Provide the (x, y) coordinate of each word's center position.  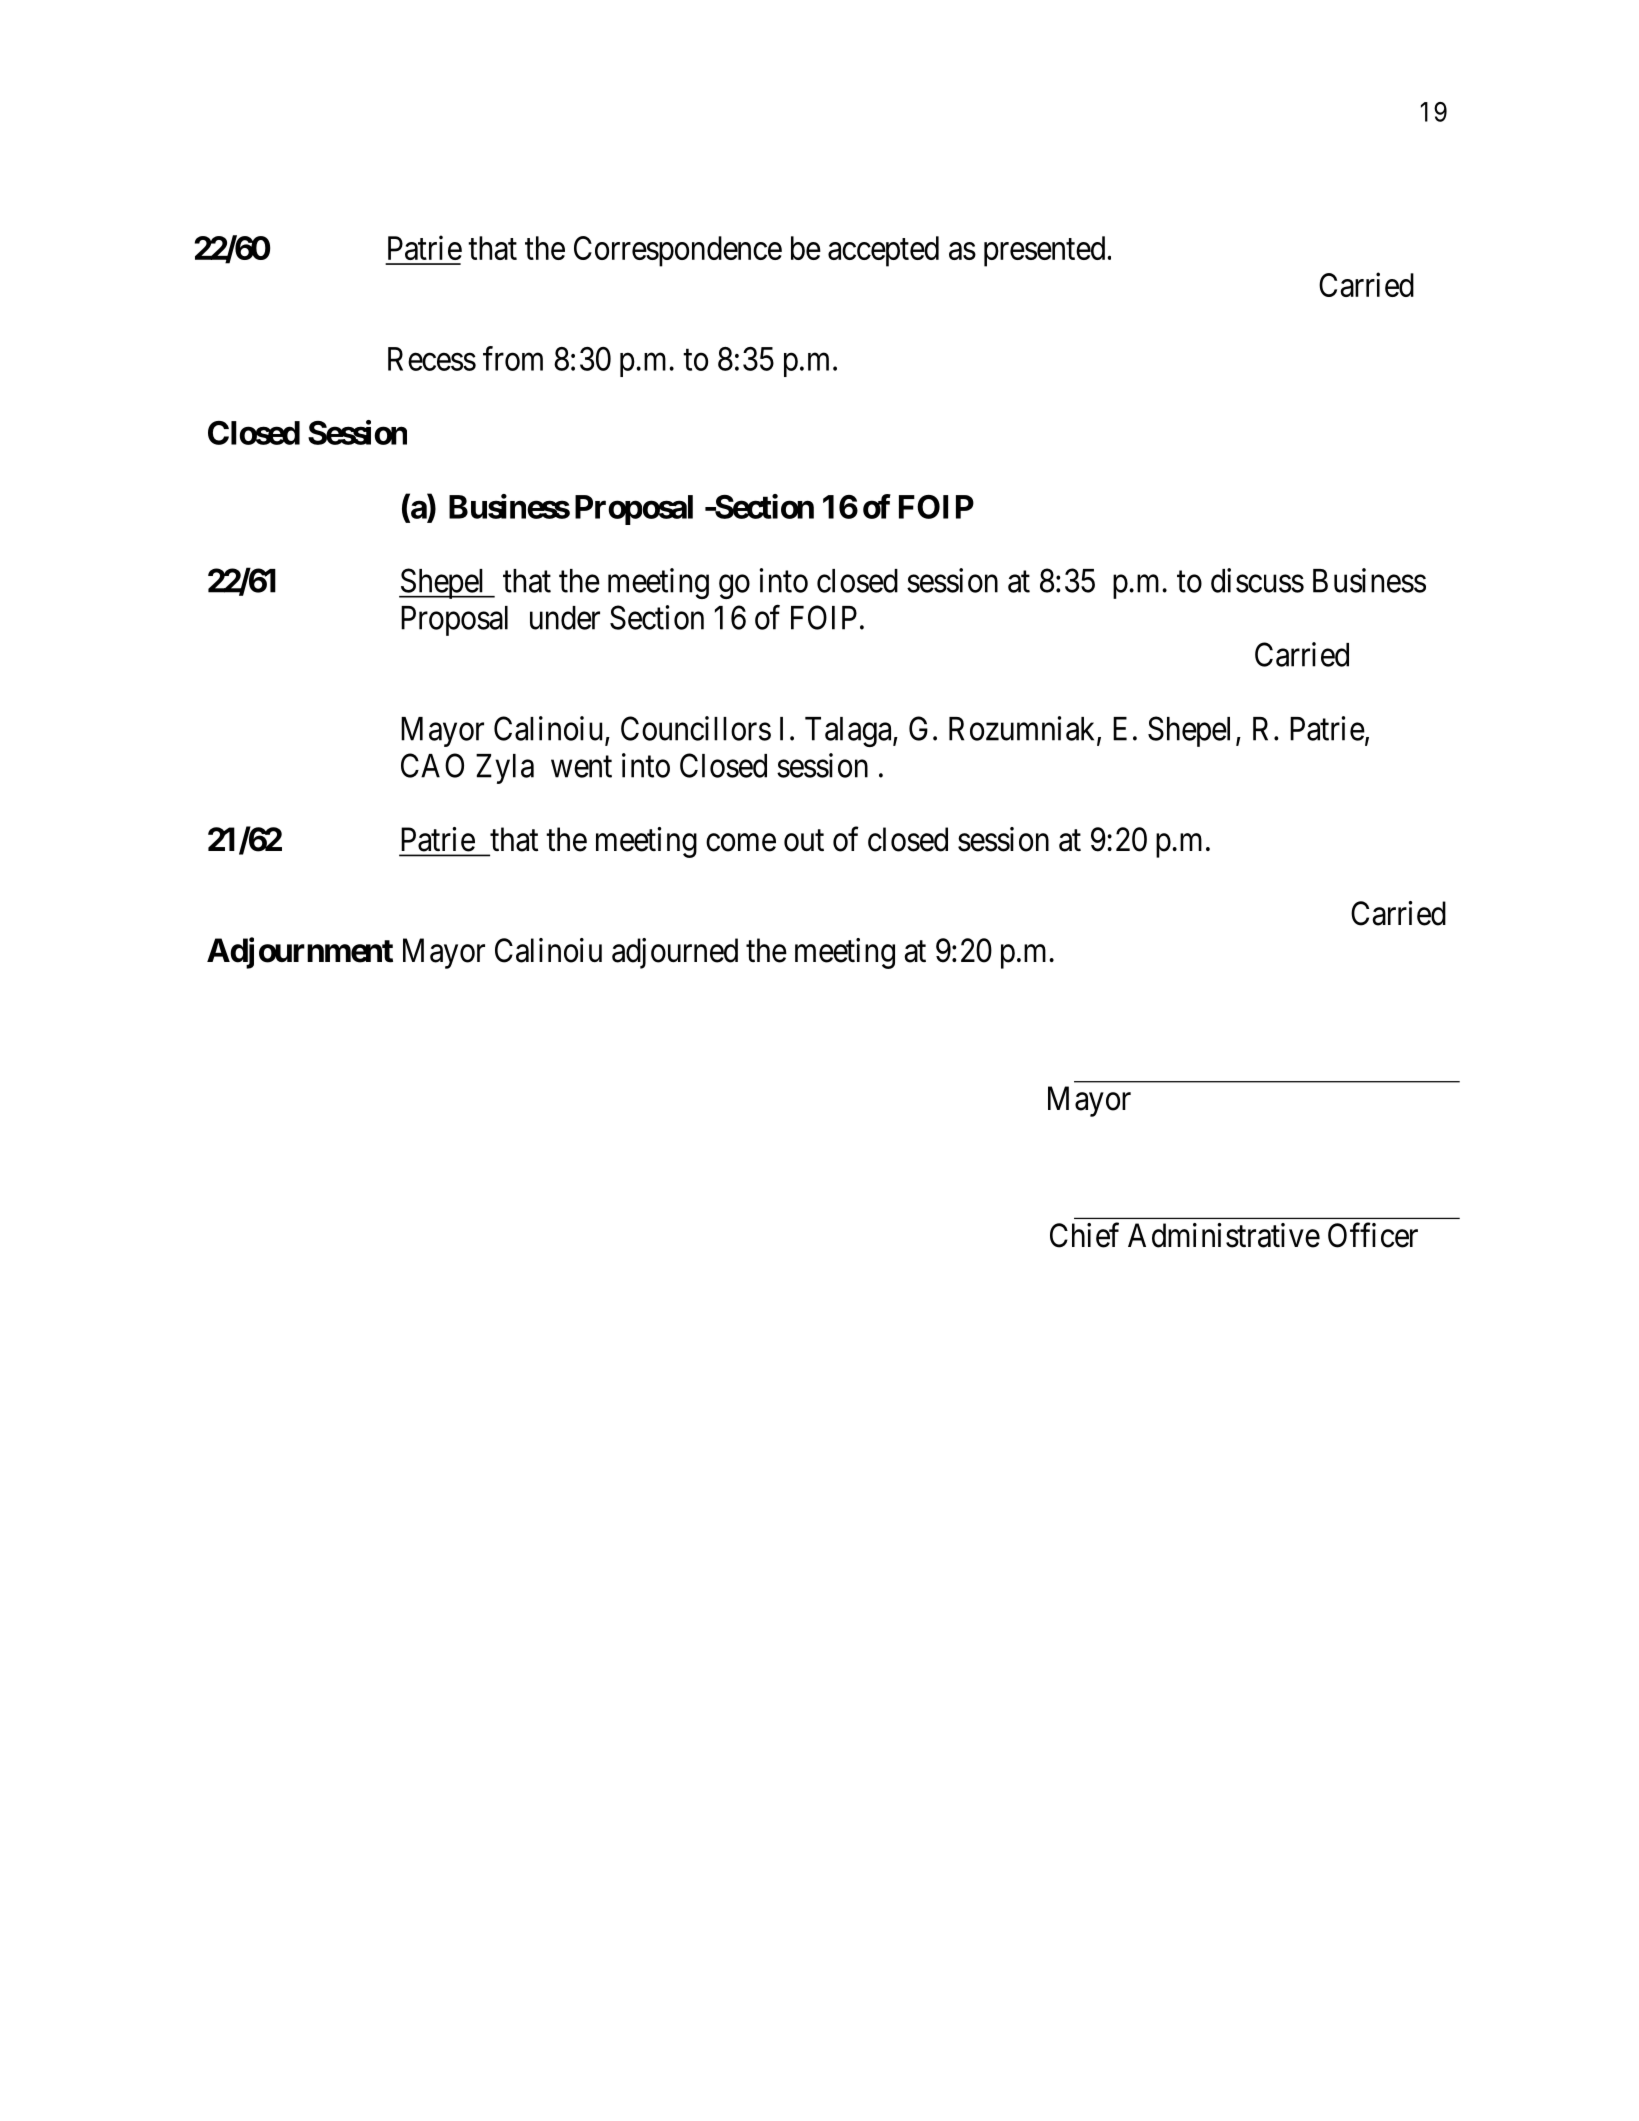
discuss (1257, 580)
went (581, 767)
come (741, 843)
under (565, 618)
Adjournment (300, 953)
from (513, 358)
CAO (432, 765)
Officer (1373, 1235)
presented (1046, 251)
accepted (883, 251)
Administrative (1224, 1235)
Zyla (505, 769)
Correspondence (678, 251)
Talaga (849, 732)
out (804, 841)
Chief (1084, 1235)
